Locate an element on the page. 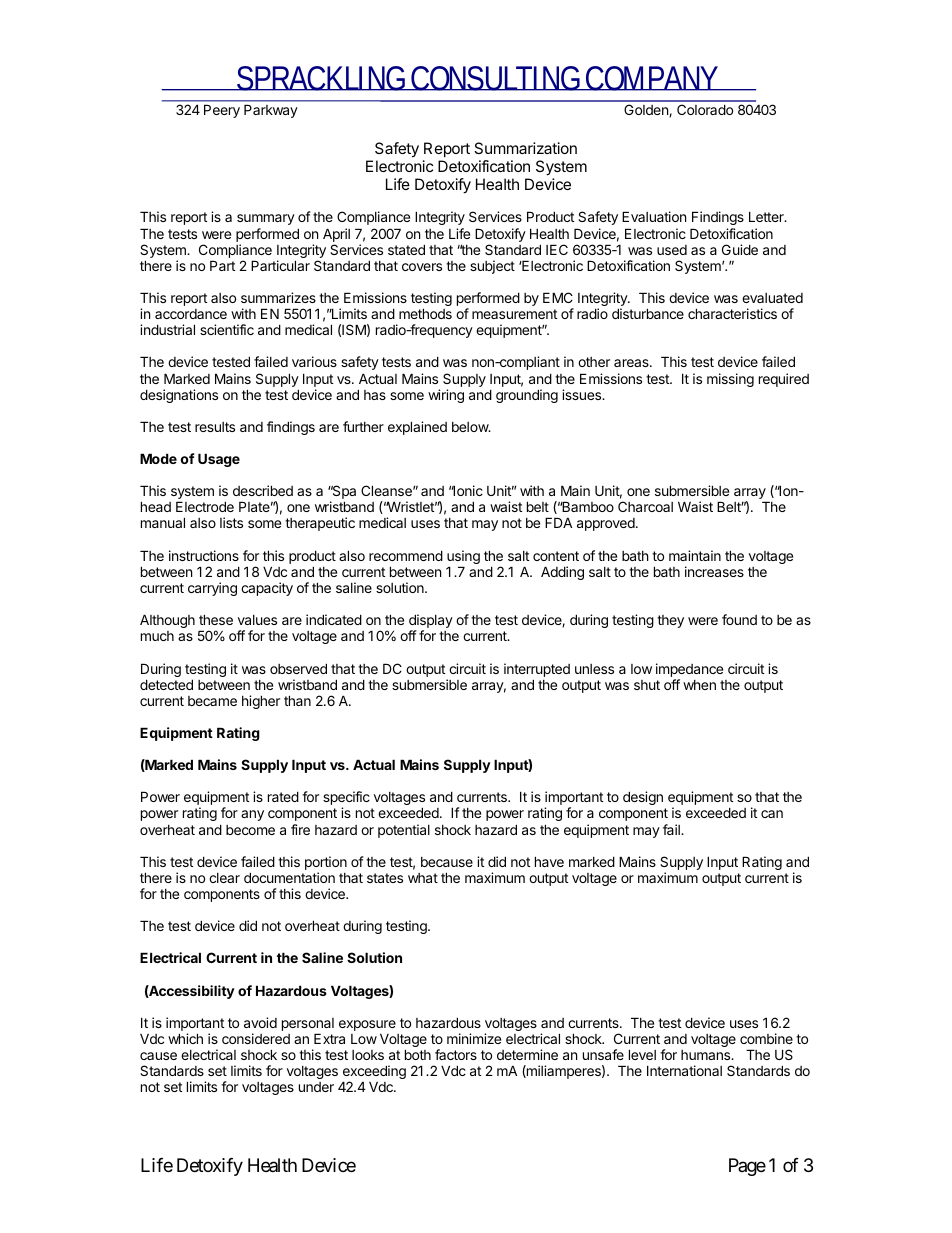  Summarization is located at coordinates (525, 148).
